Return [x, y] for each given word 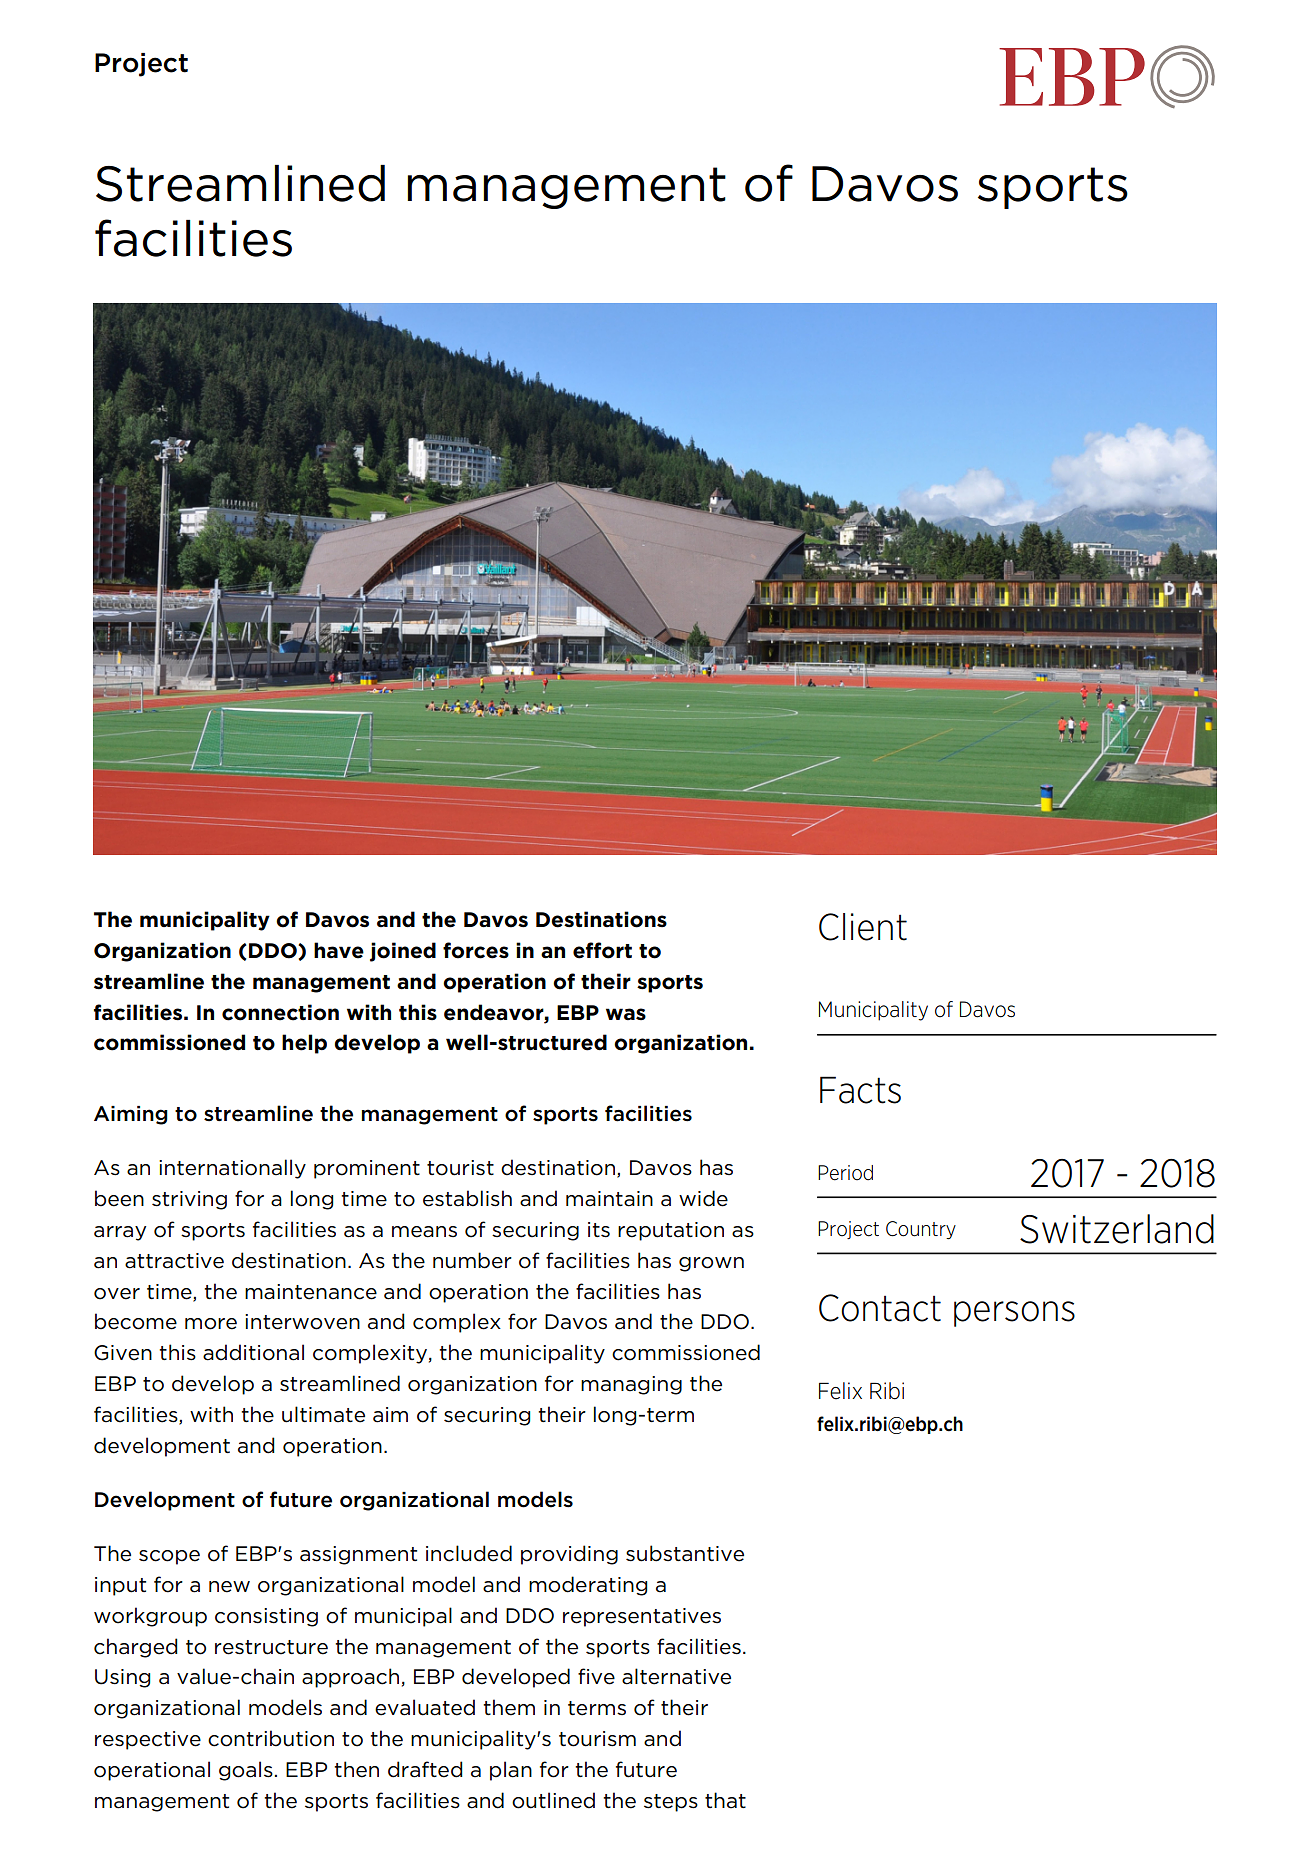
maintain [609, 1199]
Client [863, 927]
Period [845, 1173]
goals [246, 1771]
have [339, 950]
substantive [685, 1553]
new [229, 1587]
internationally [232, 1169]
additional [253, 1352]
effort [602, 950]
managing [631, 1385]
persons [1014, 1314]
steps [671, 1803]
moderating [588, 1586]
